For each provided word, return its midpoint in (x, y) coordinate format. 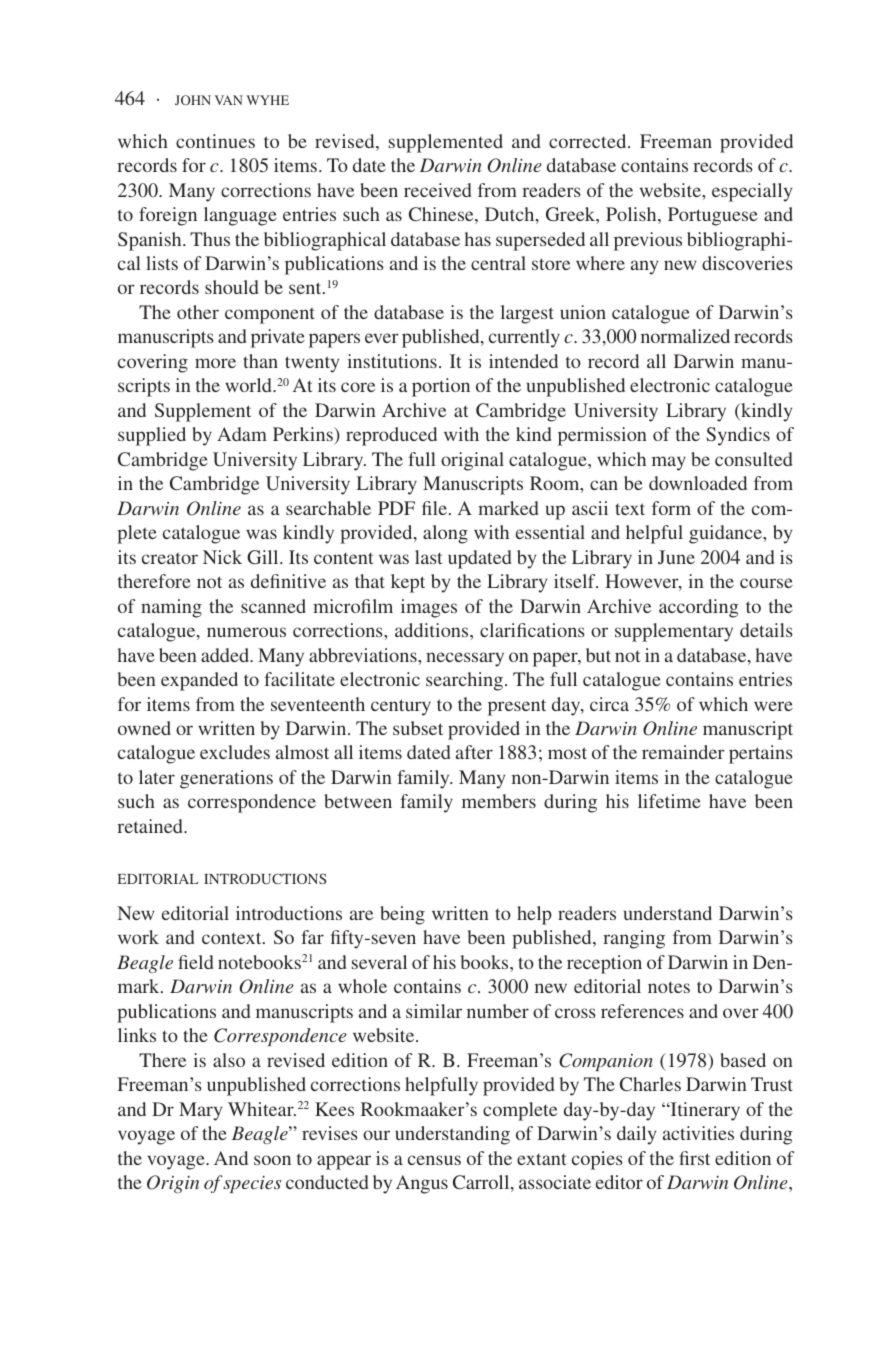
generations (226, 779)
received (437, 190)
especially (752, 192)
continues (215, 141)
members (499, 801)
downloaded (698, 483)
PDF (396, 508)
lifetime (669, 801)
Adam (242, 434)
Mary (200, 1111)
